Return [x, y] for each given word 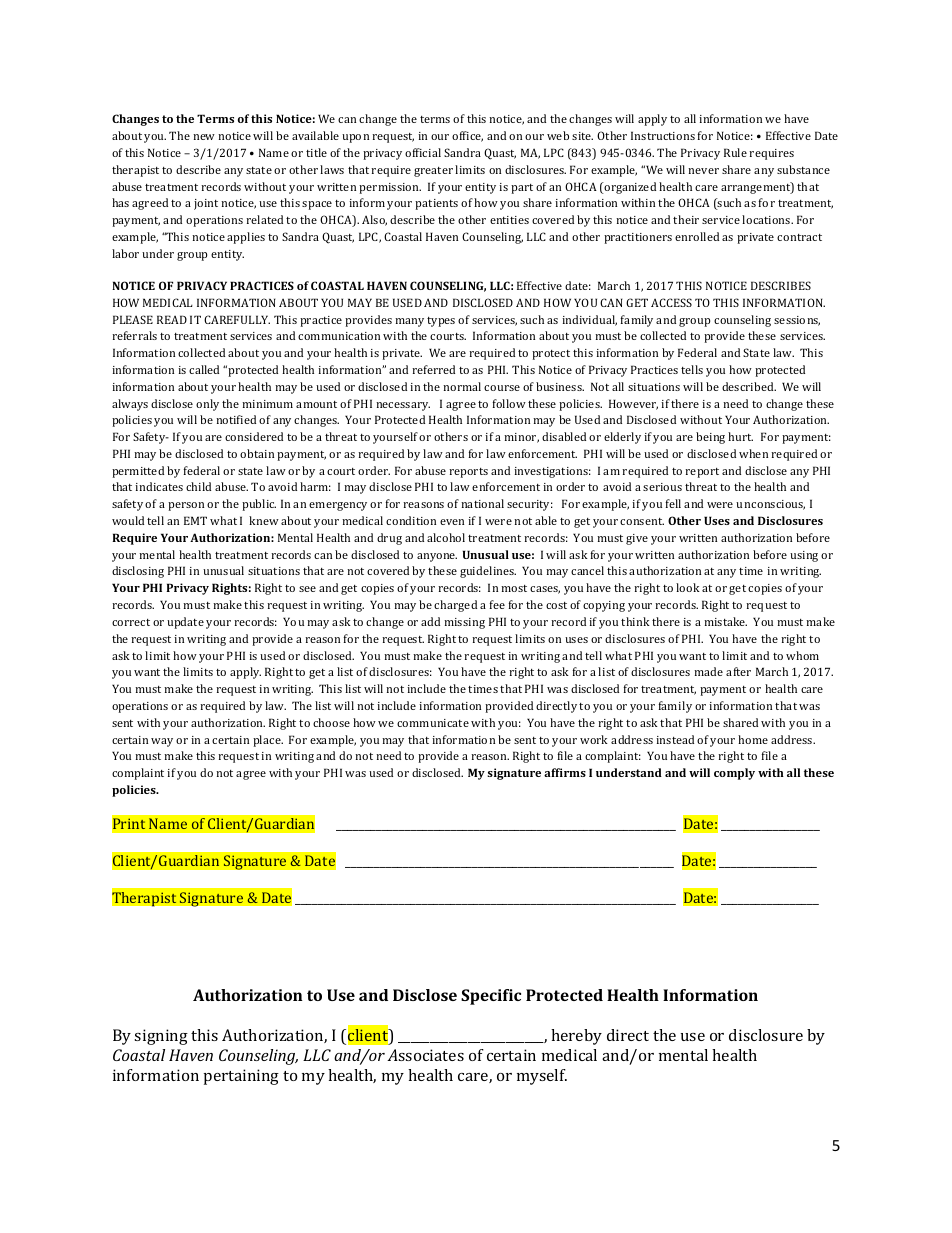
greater [433, 172]
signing [161, 1037]
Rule [735, 152]
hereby [576, 1037]
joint [206, 204]
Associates [425, 1055]
